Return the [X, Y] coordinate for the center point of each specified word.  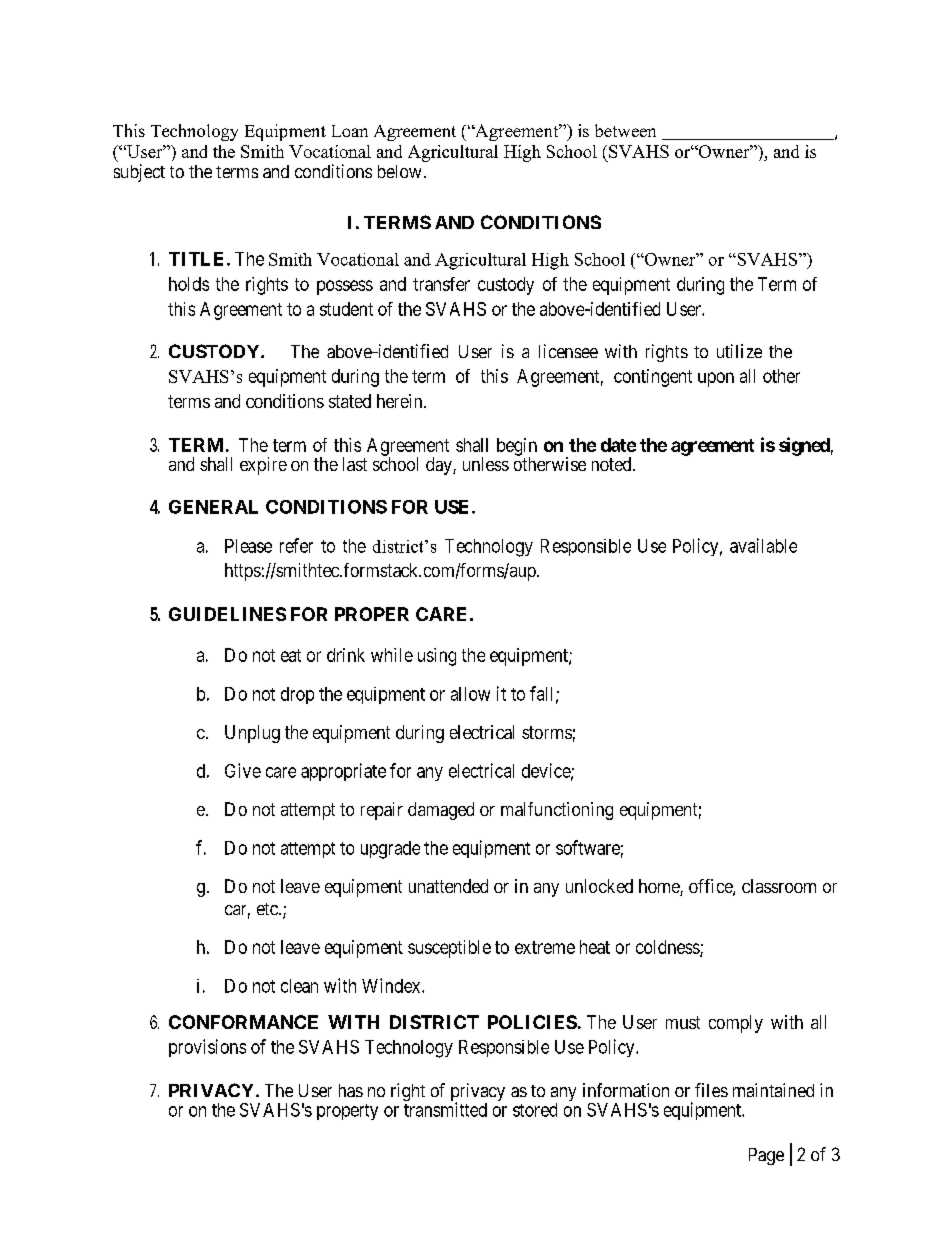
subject [139, 173]
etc [268, 909]
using [437, 657]
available [763, 545]
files [711, 1090]
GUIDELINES [227, 614]
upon [716, 379]
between [625, 130]
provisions [207, 1048]
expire [263, 466]
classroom [779, 886]
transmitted [445, 1109]
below [399, 171]
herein [401, 401]
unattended [448, 886]
